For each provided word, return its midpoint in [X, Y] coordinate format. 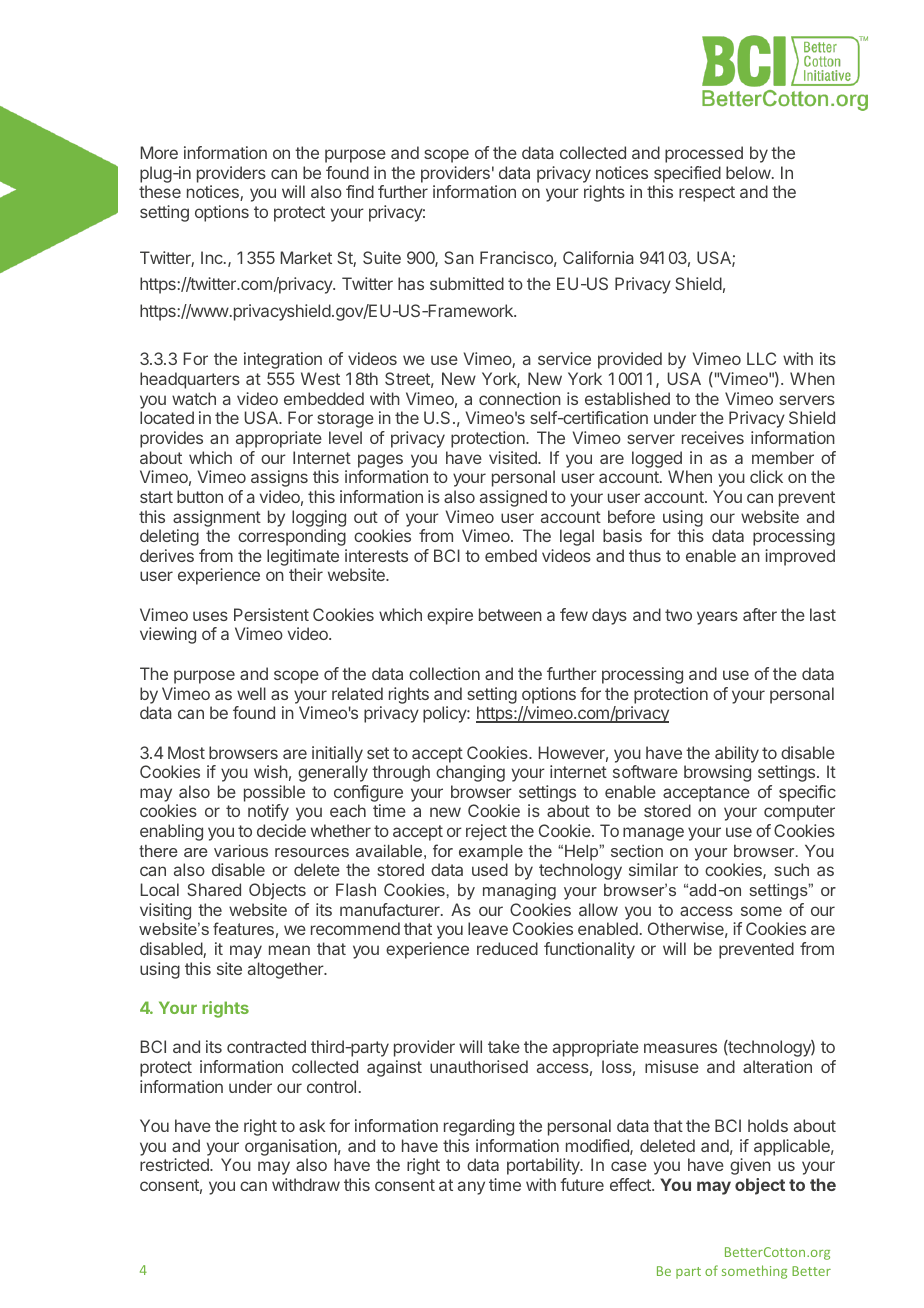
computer [799, 813]
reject [486, 832]
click [766, 476]
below [748, 172]
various [241, 851]
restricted [175, 1164]
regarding [479, 1127]
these [160, 191]
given [750, 1166]
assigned [513, 498]
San [459, 257]
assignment [217, 518]
